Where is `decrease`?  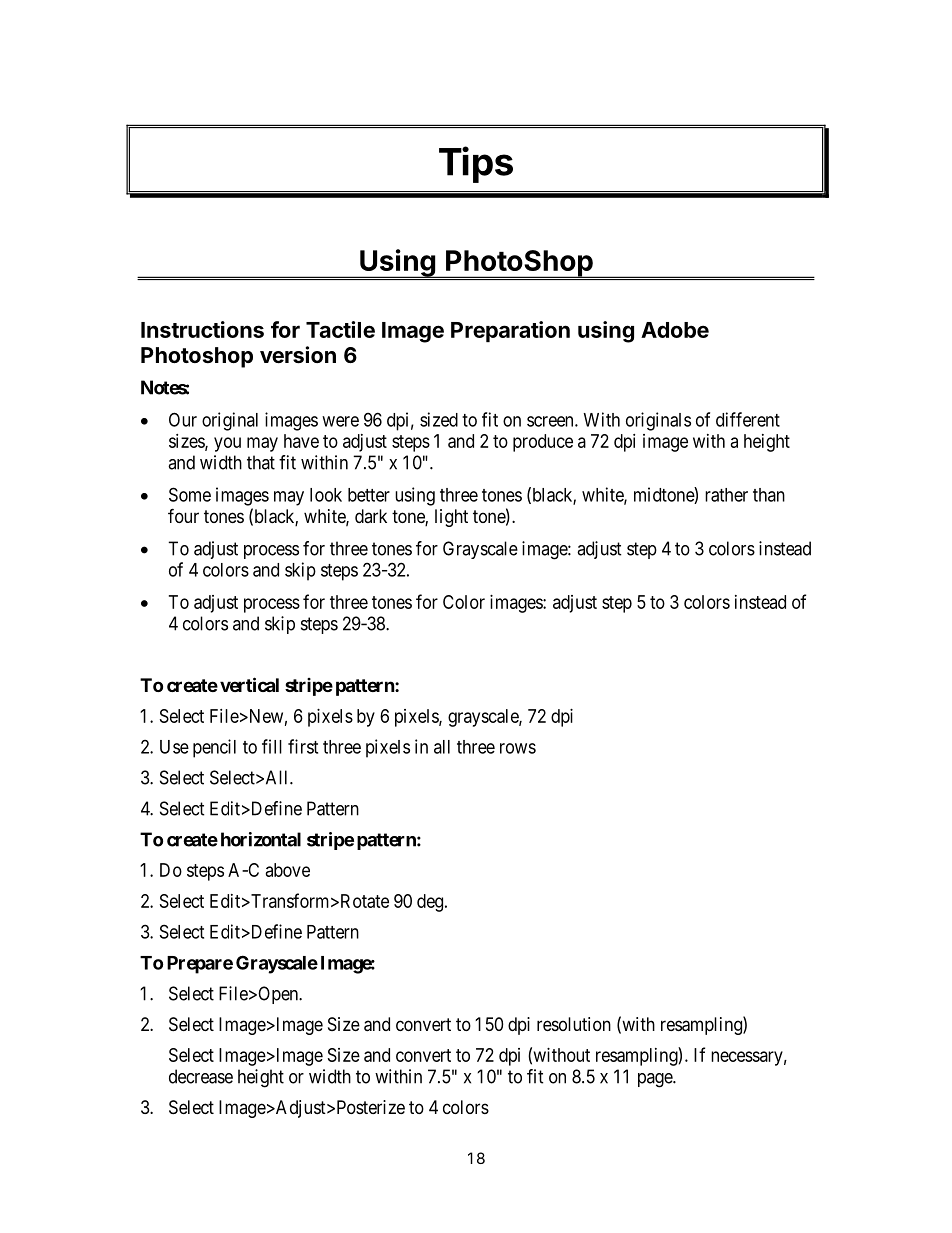 decrease is located at coordinates (201, 1076).
